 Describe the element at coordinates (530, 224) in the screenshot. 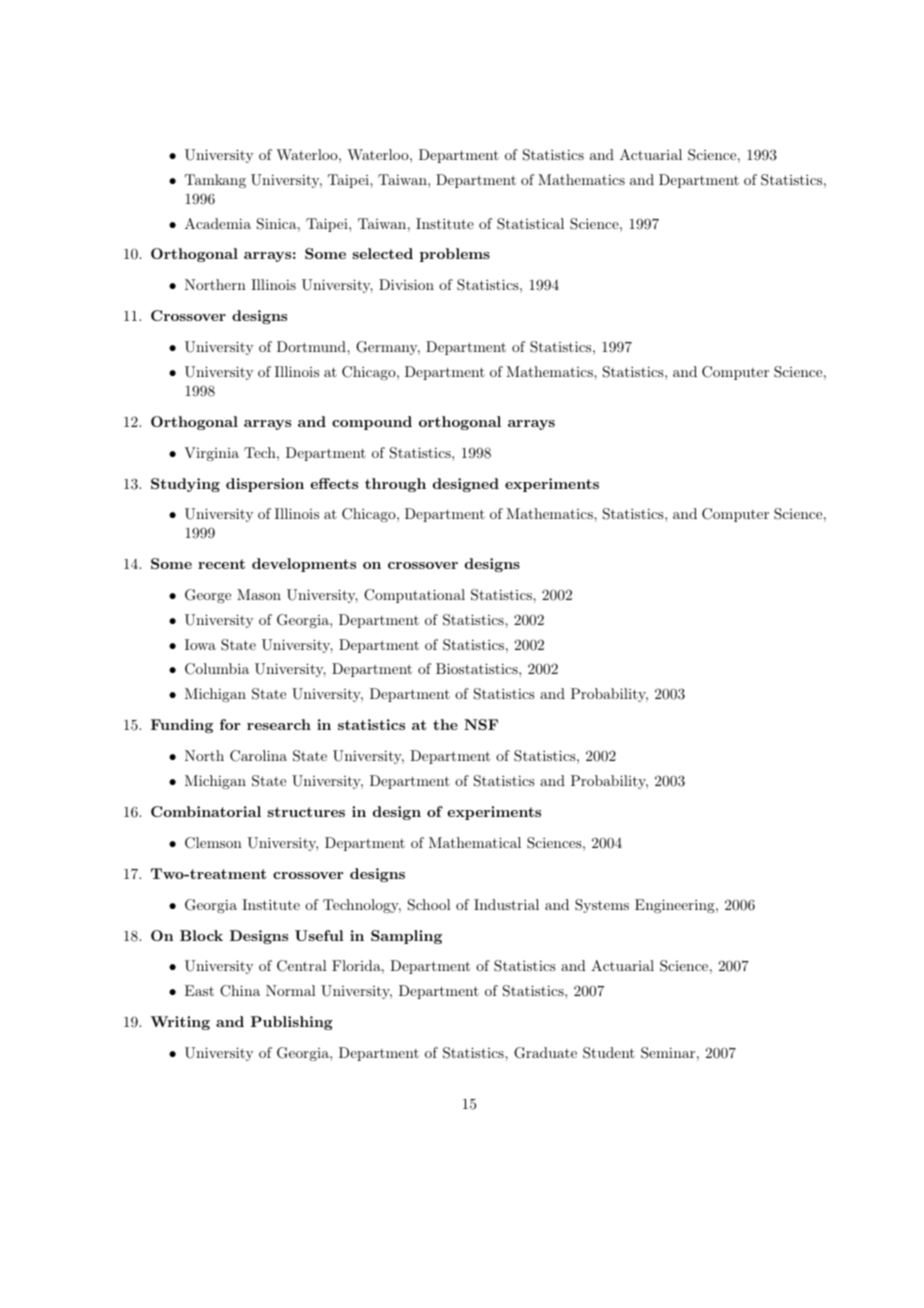

I see `Statistical` at that location.
